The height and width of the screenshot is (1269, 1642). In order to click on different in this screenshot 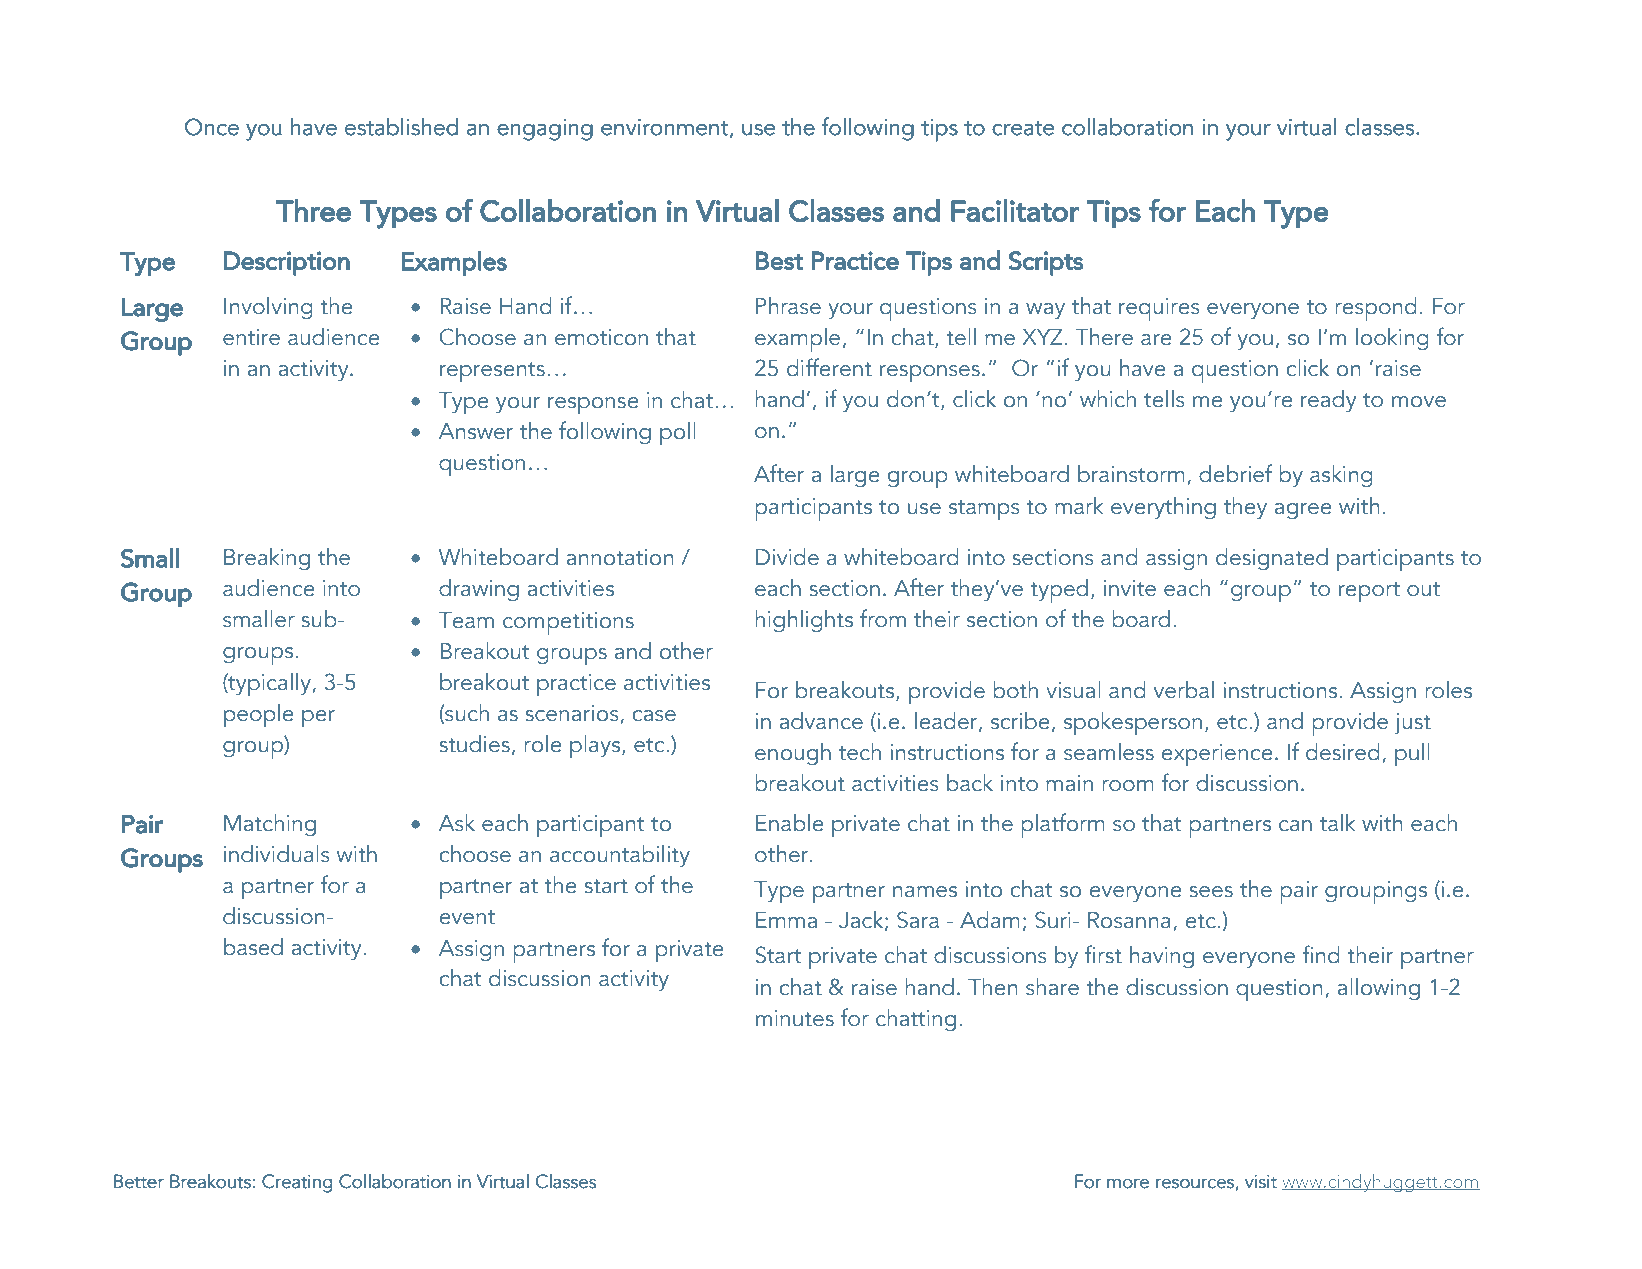, I will do `click(829, 367)`.
